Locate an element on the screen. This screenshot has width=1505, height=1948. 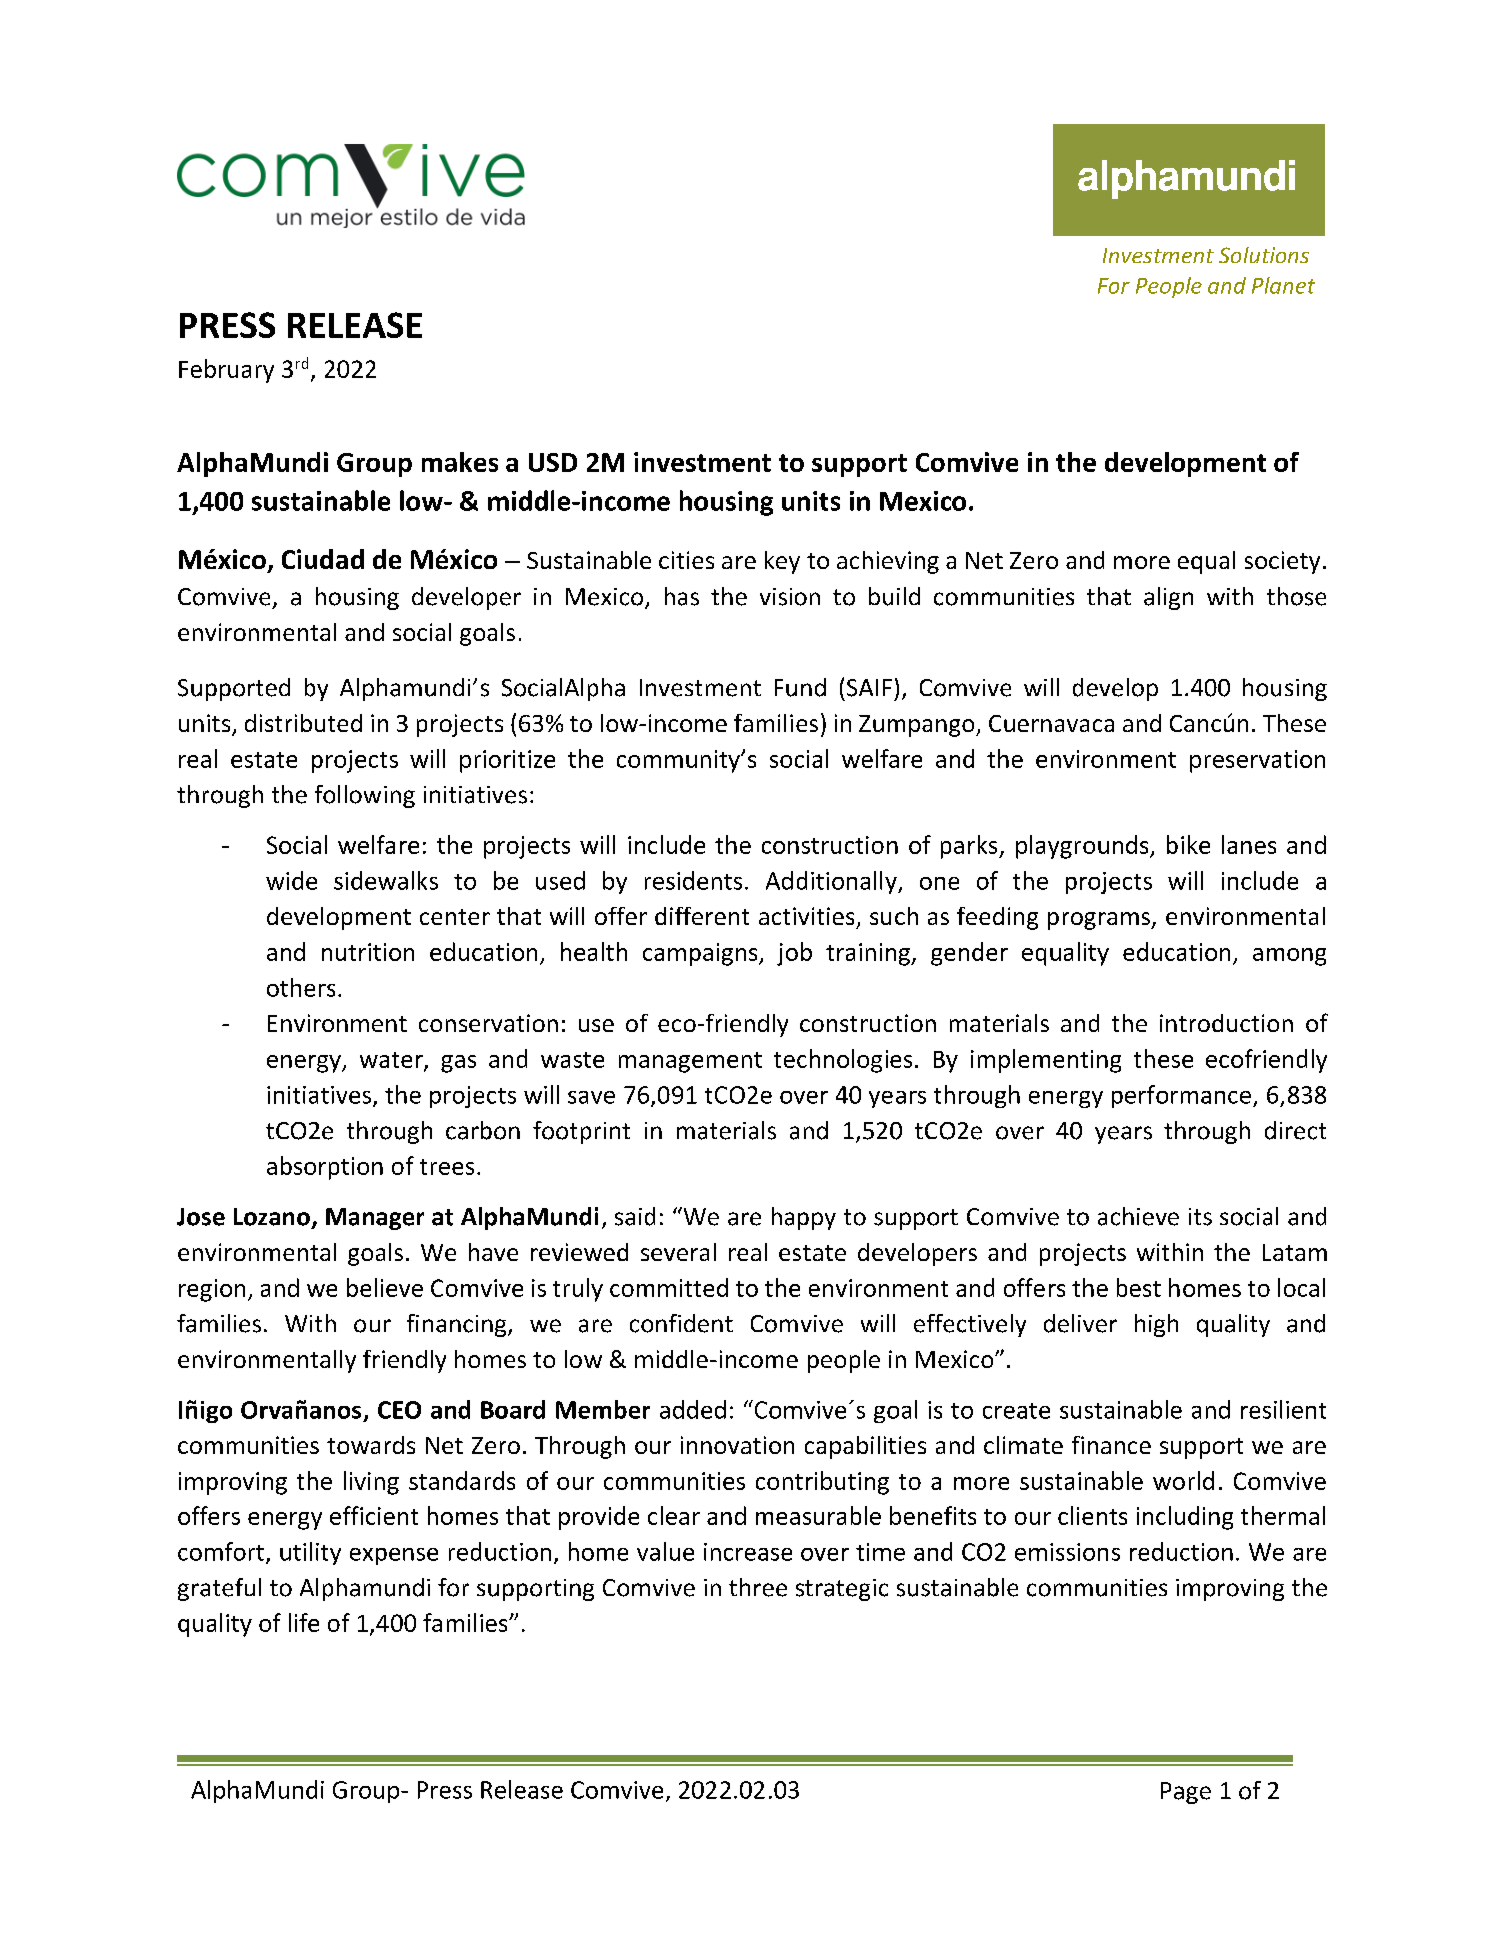
believe is located at coordinates (385, 1287).
